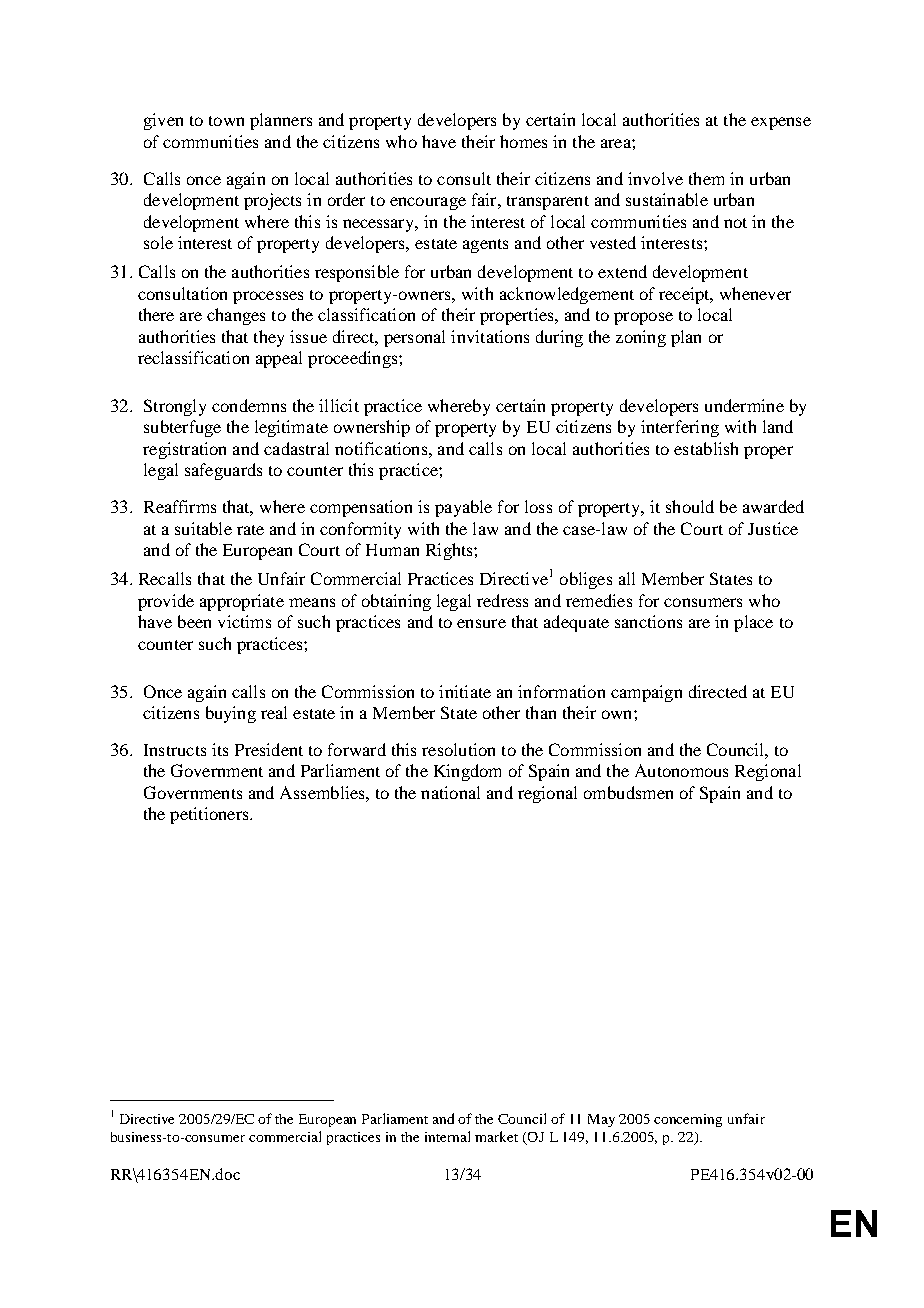  I want to click on condemns, so click(249, 405).
